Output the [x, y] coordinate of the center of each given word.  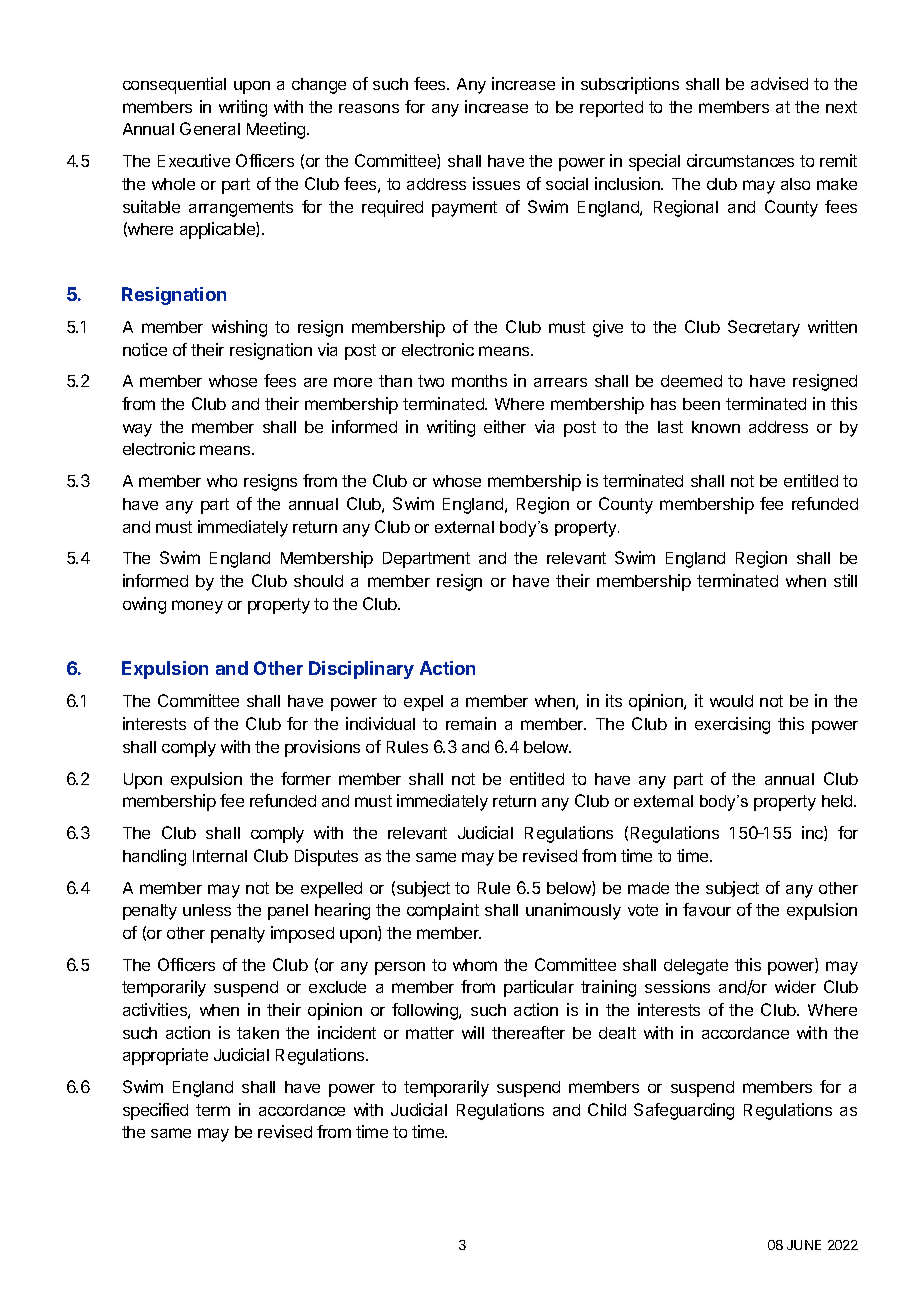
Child [607, 1109]
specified [155, 1111]
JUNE [804, 1245]
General [210, 128]
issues [496, 183]
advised [779, 83]
